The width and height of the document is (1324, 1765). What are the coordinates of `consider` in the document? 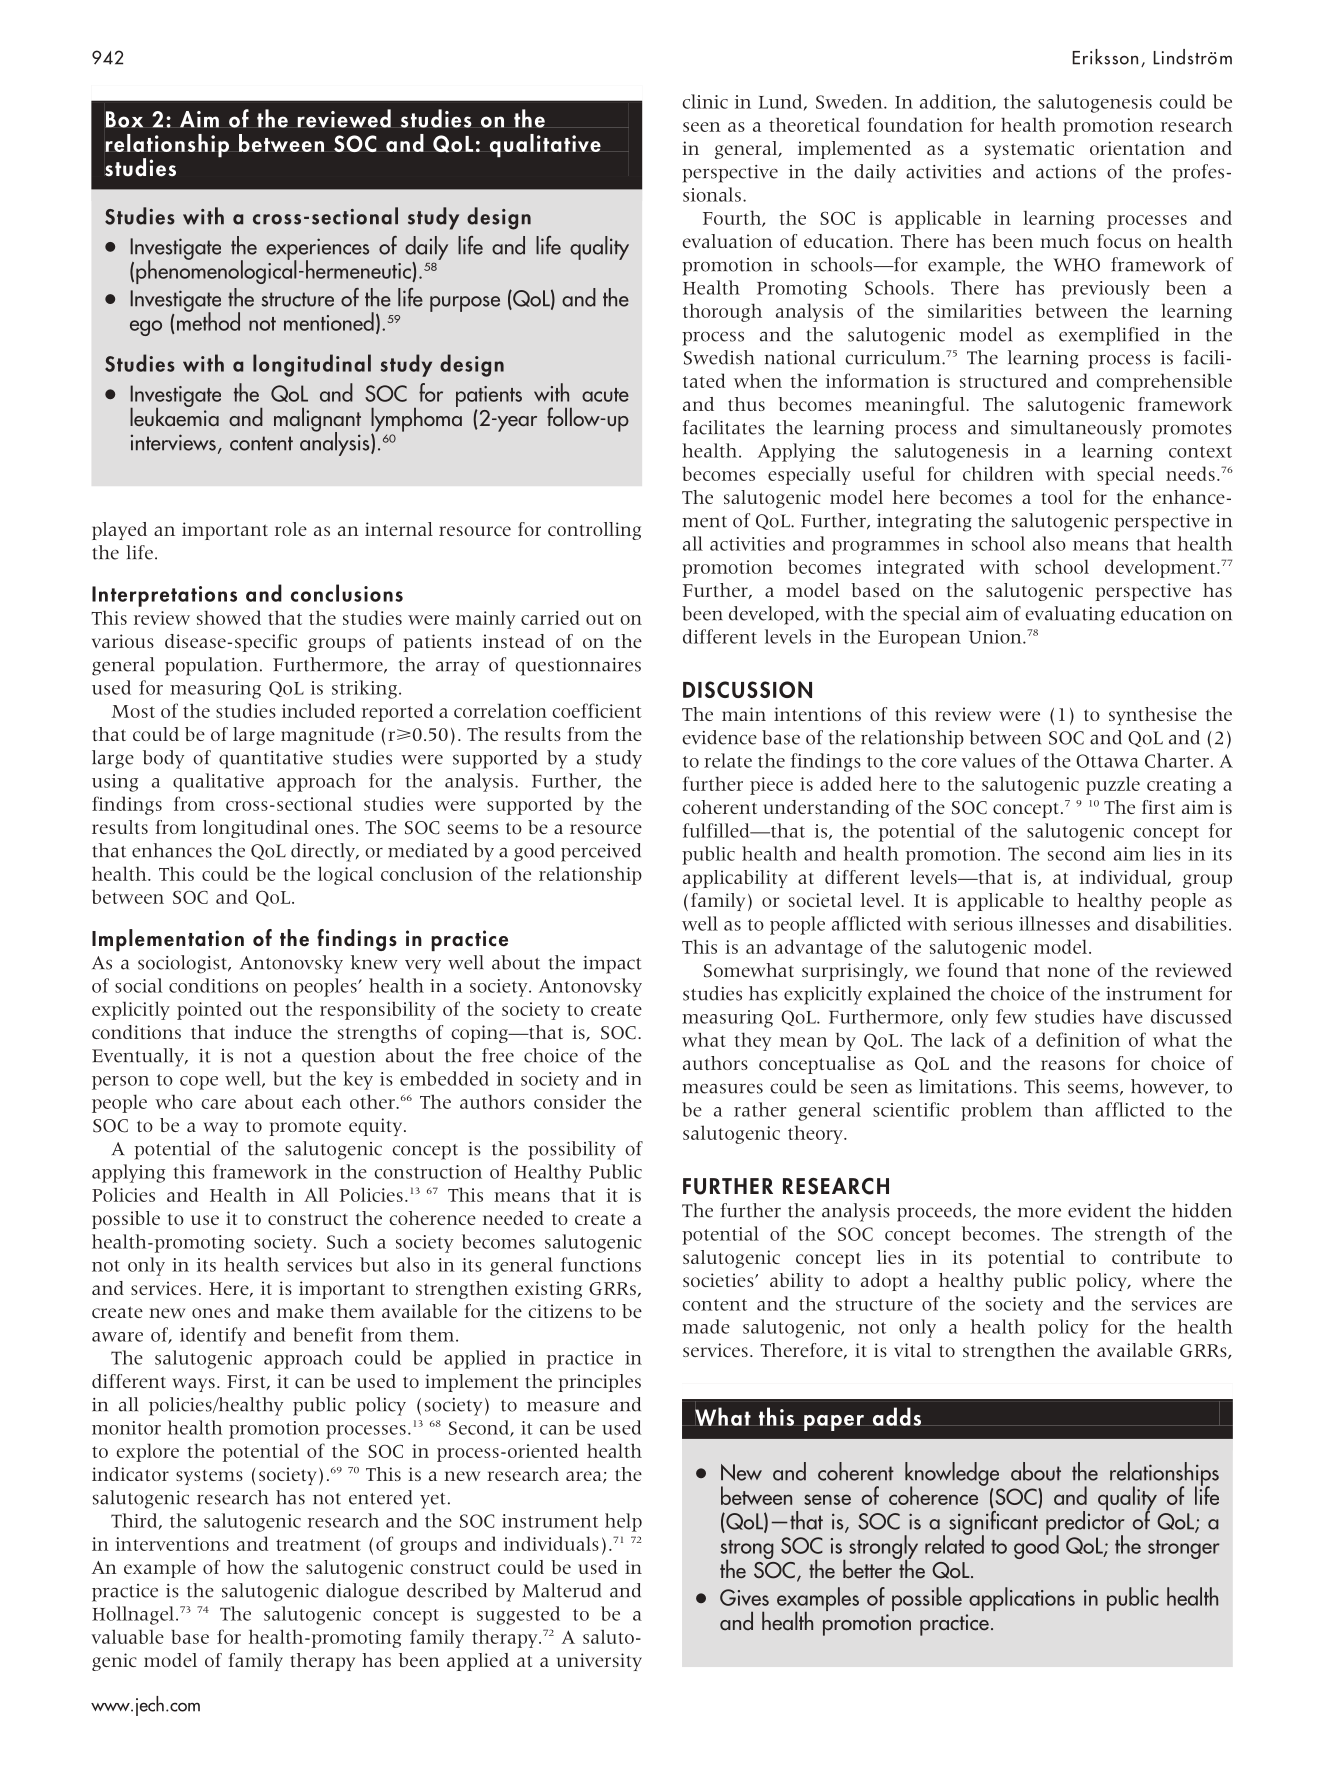 It's located at (570, 1101).
